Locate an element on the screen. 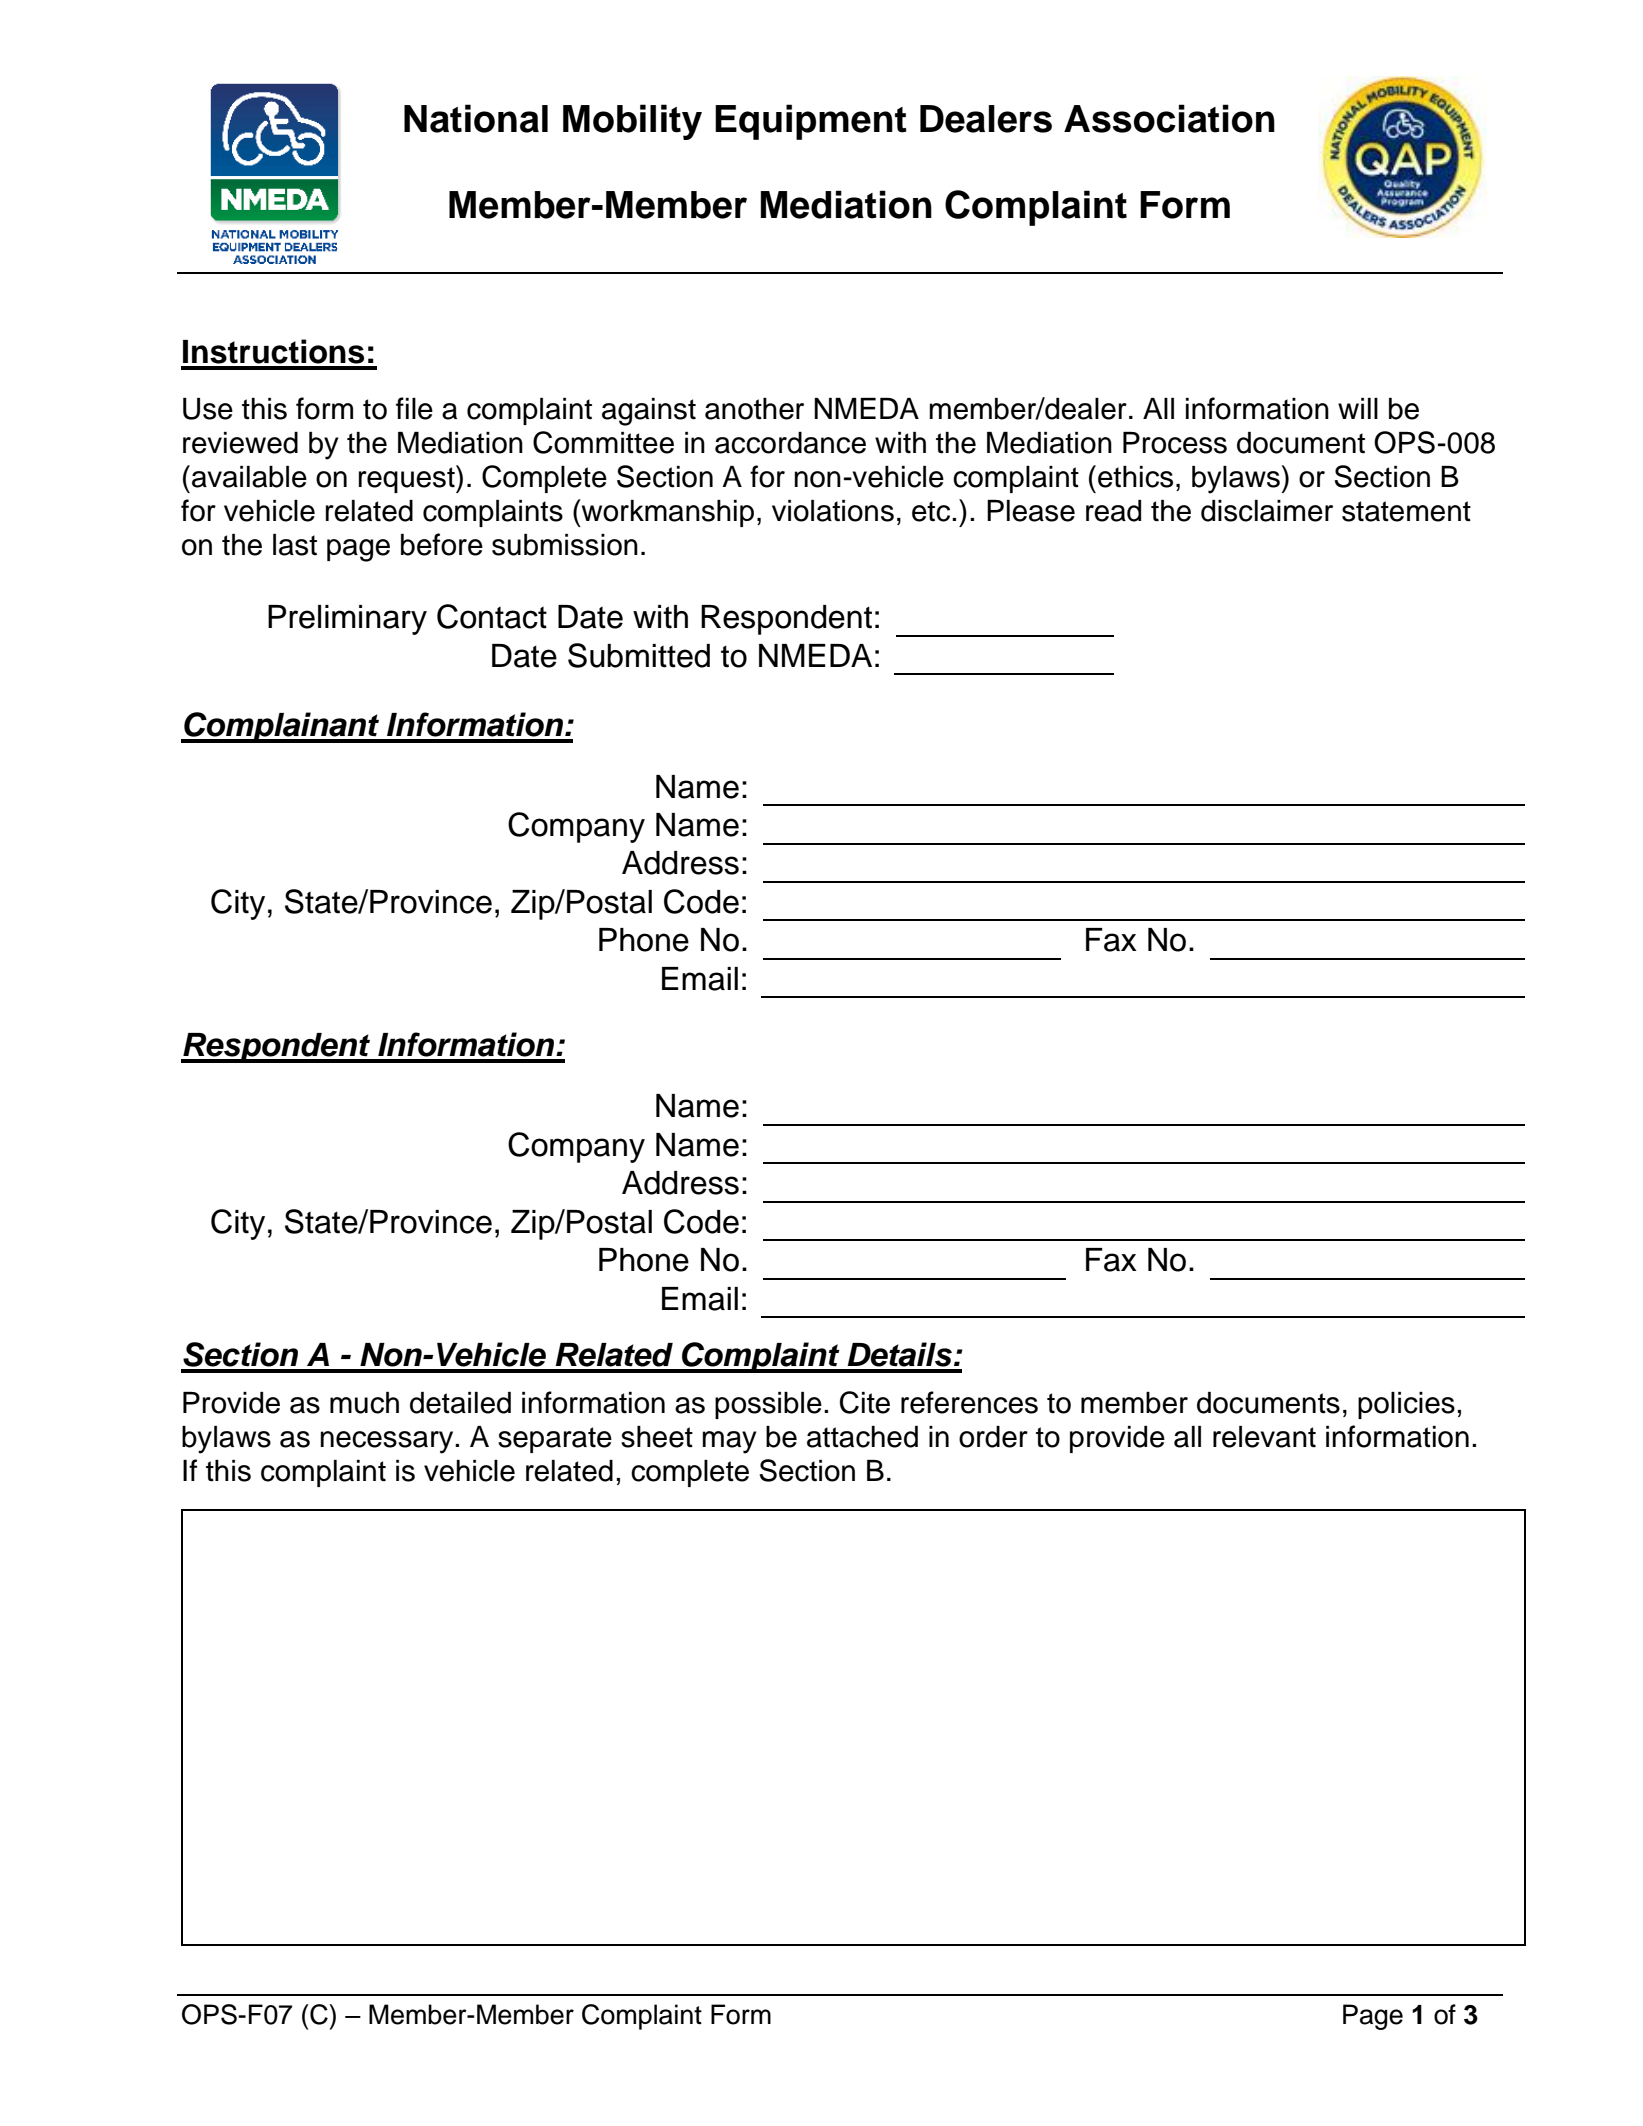 The height and width of the screenshot is (2126, 1643). last is located at coordinates (295, 545).
